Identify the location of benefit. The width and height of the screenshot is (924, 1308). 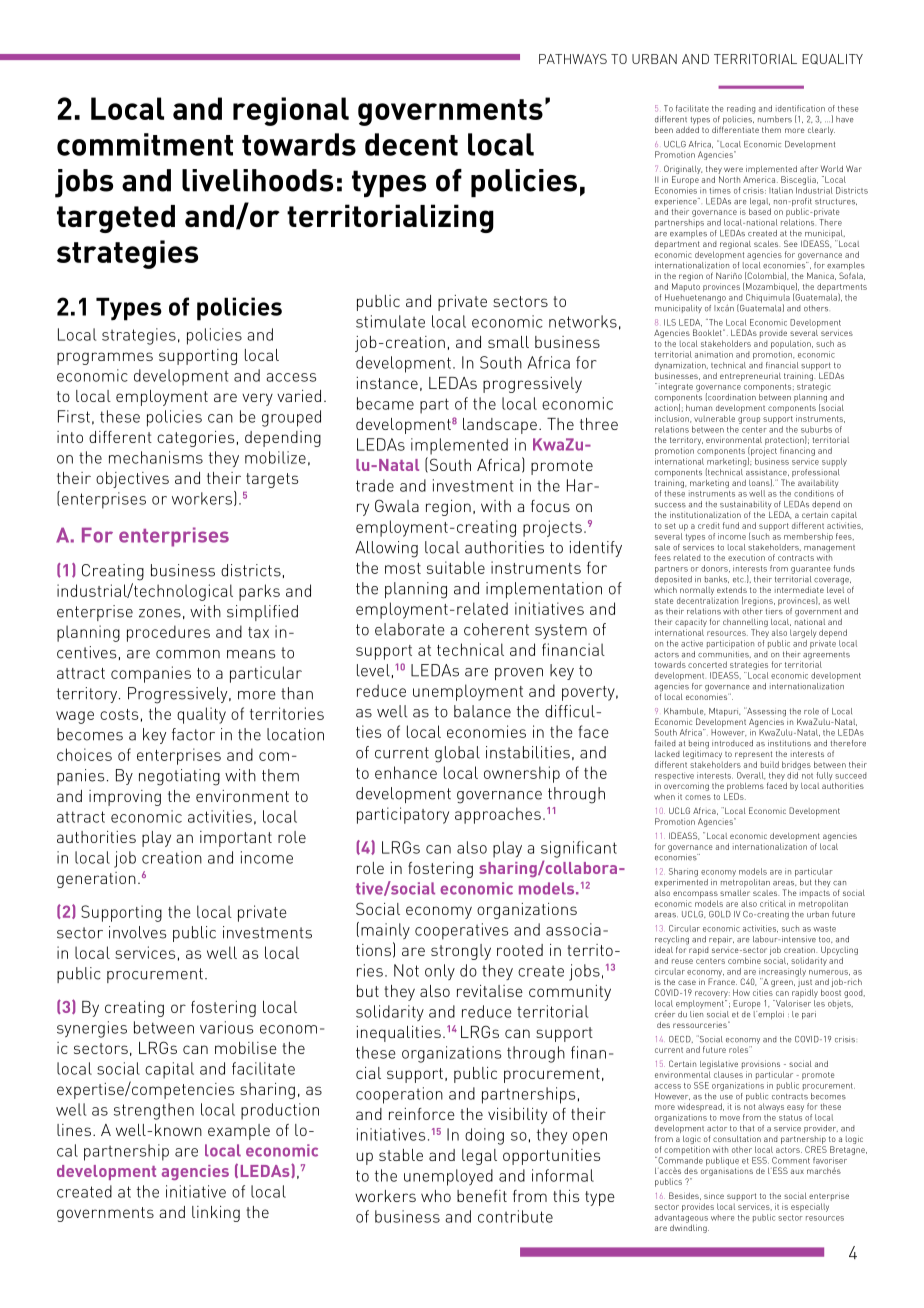
(482, 1196).
